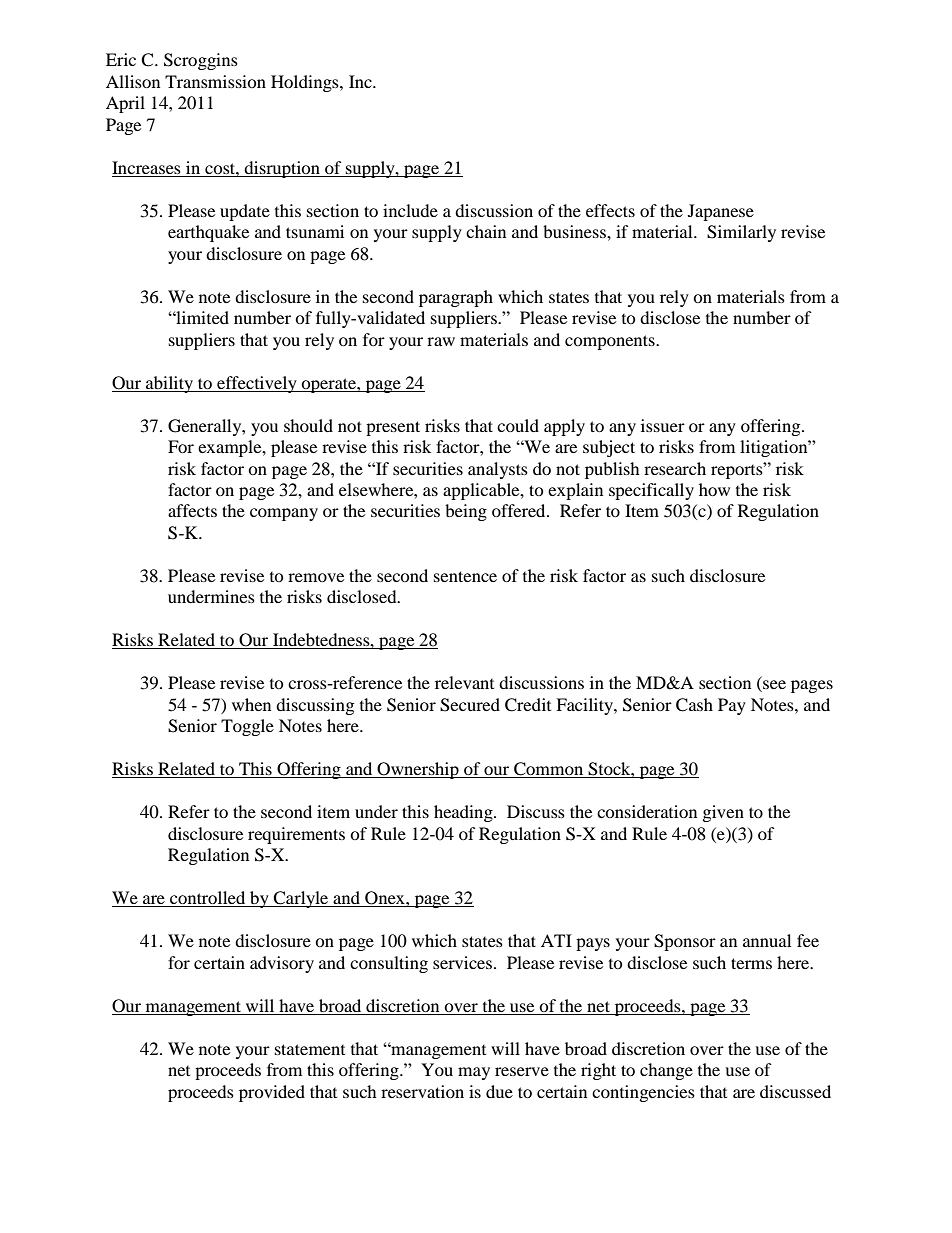  I want to click on Toggle, so click(247, 727).
